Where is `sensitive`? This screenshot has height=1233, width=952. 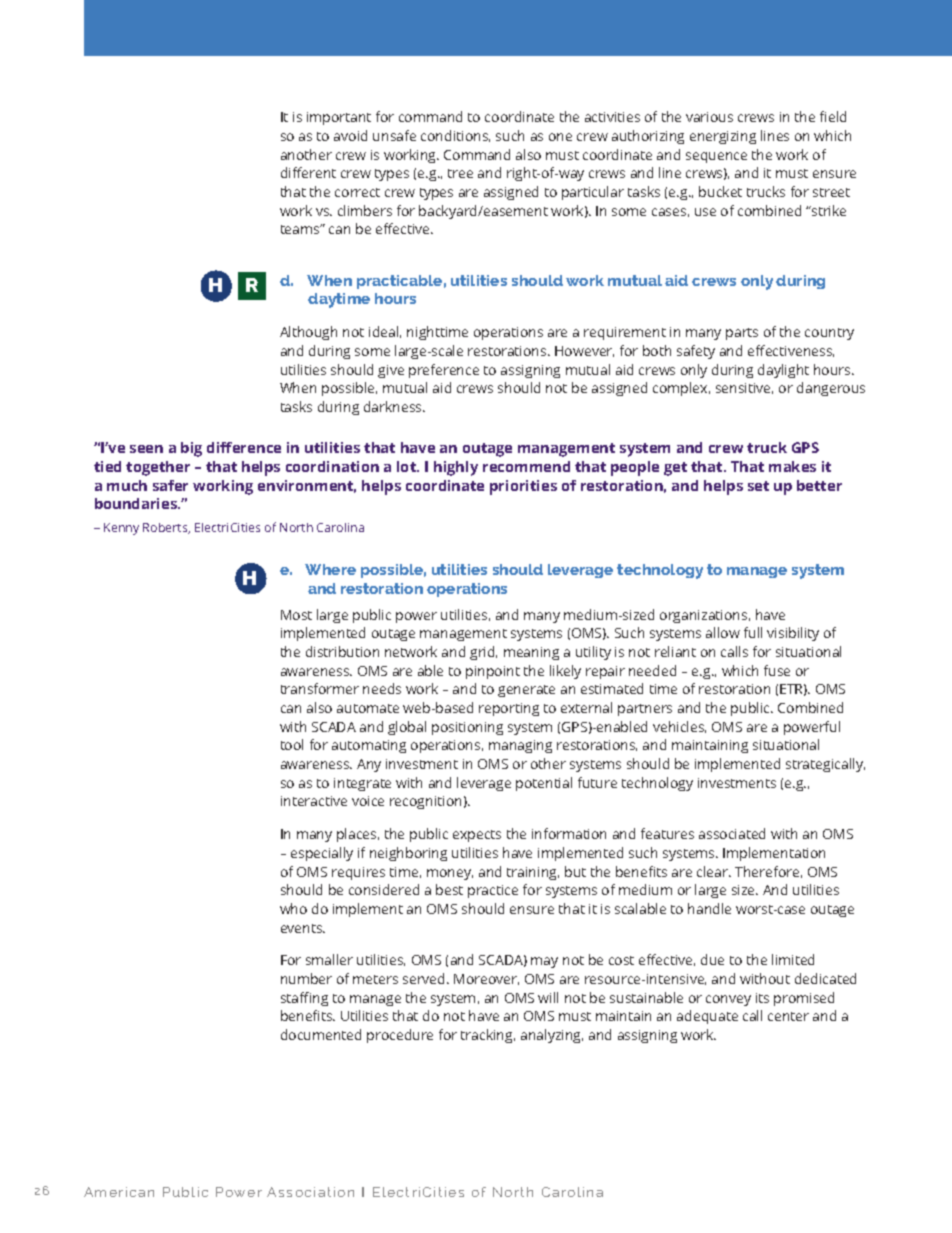 sensitive is located at coordinates (744, 388).
